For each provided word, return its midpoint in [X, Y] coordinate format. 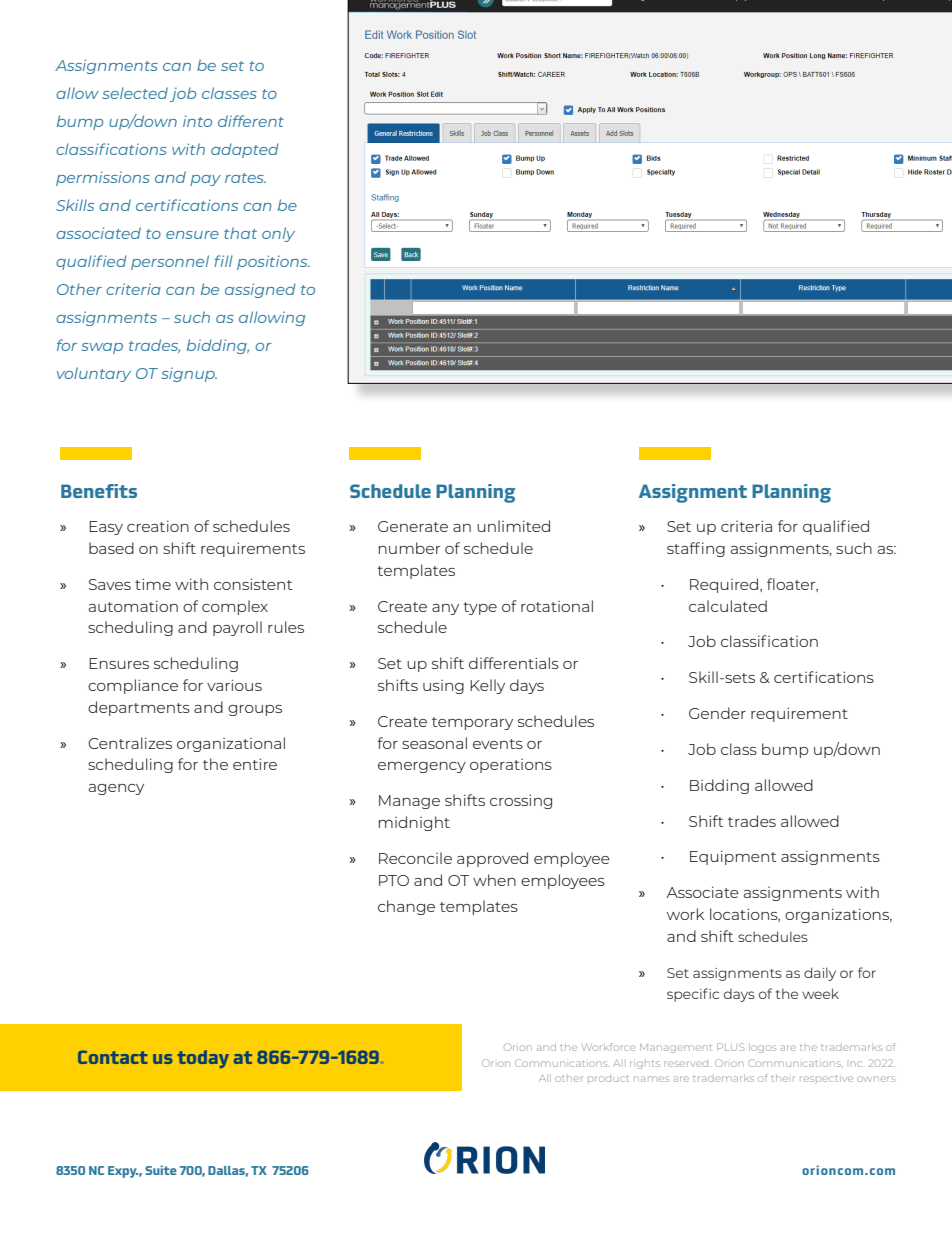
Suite [161, 1170]
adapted [245, 150]
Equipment [733, 857]
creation [158, 526]
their [783, 1078]
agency [116, 789]
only [278, 234]
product [608, 1079]
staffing [696, 549]
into [197, 121]
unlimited [513, 526]
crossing [521, 801]
